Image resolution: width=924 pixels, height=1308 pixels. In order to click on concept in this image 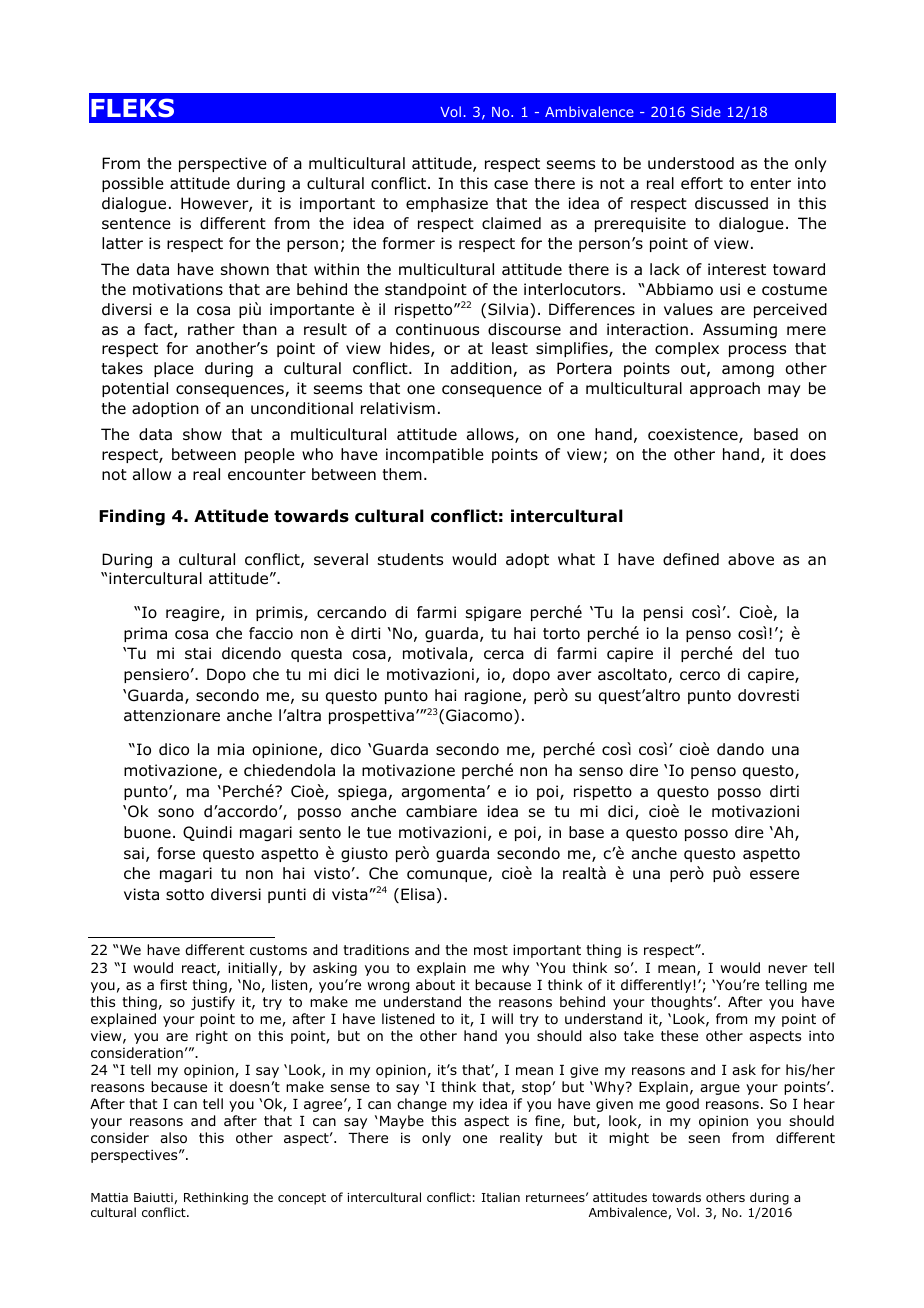, I will do `click(302, 1199)`.
